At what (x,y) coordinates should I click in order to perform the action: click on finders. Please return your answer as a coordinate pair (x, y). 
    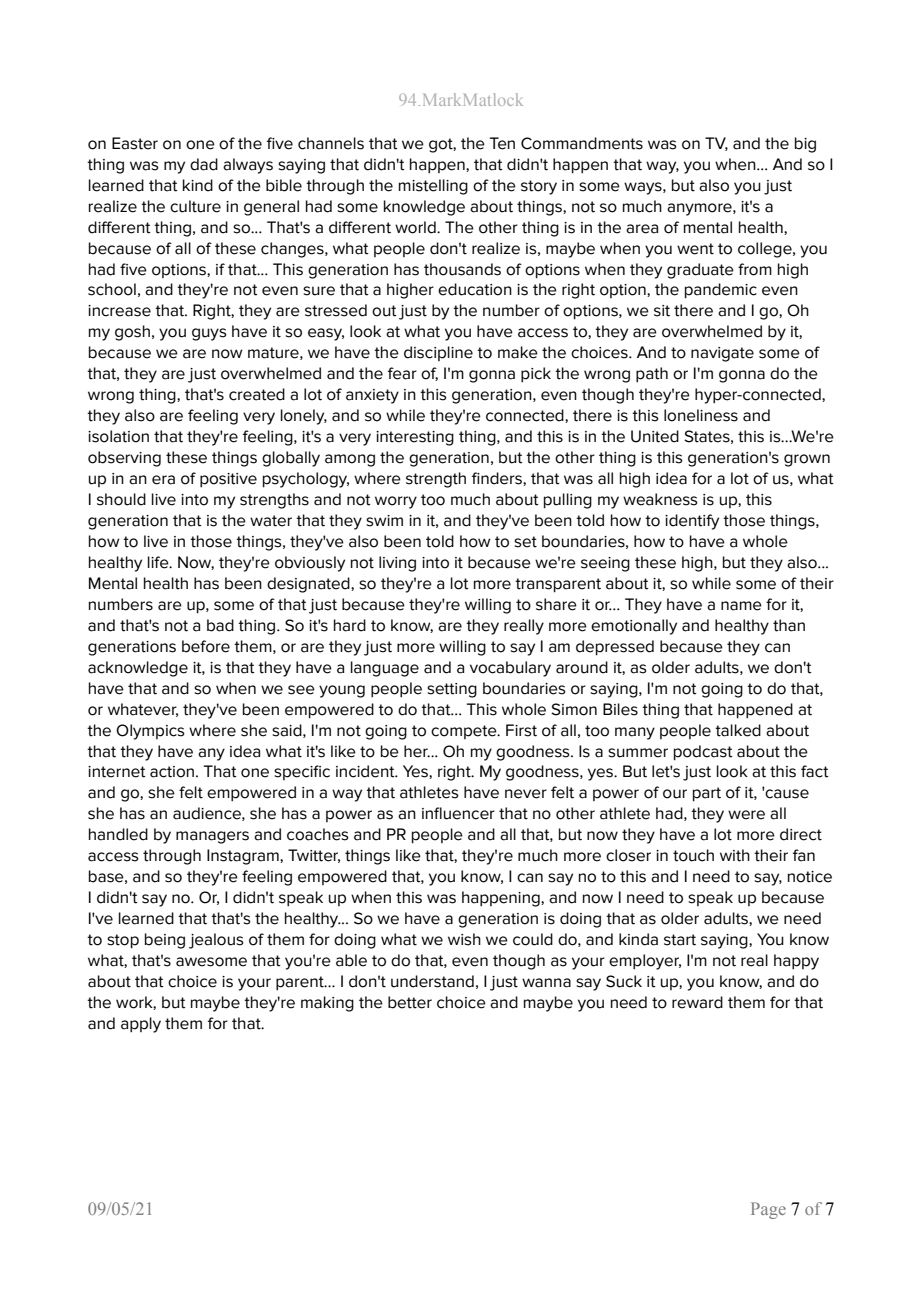
    Looking at the image, I should click on (498, 479).
